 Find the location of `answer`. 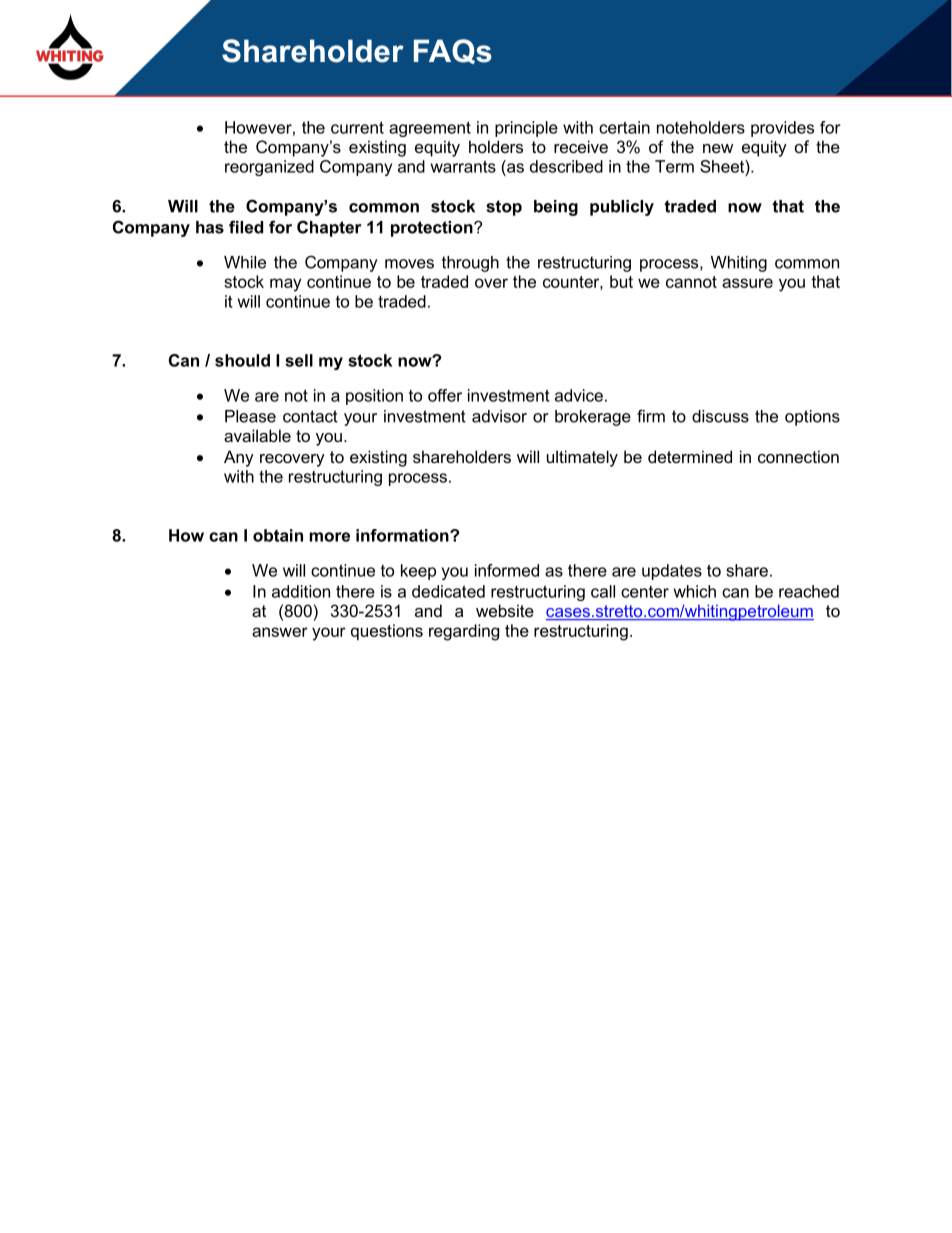

answer is located at coordinates (280, 632).
